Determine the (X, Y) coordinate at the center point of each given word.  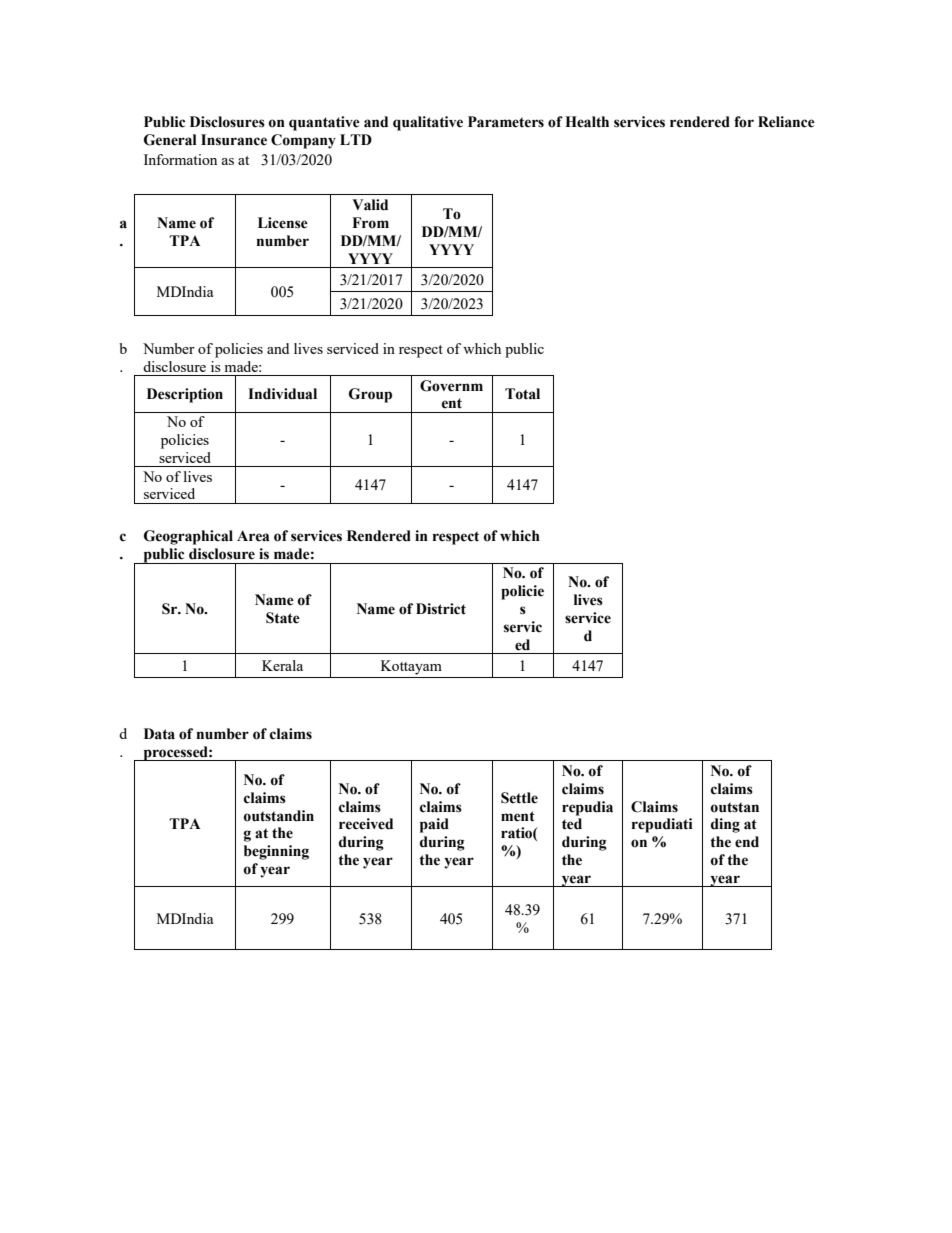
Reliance (786, 122)
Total (522, 394)
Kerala (282, 665)
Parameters (506, 122)
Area (253, 536)
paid (434, 825)
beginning (276, 852)
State (283, 618)
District (441, 609)
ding (725, 825)
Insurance (234, 140)
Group (370, 395)
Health (587, 122)
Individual (282, 394)
